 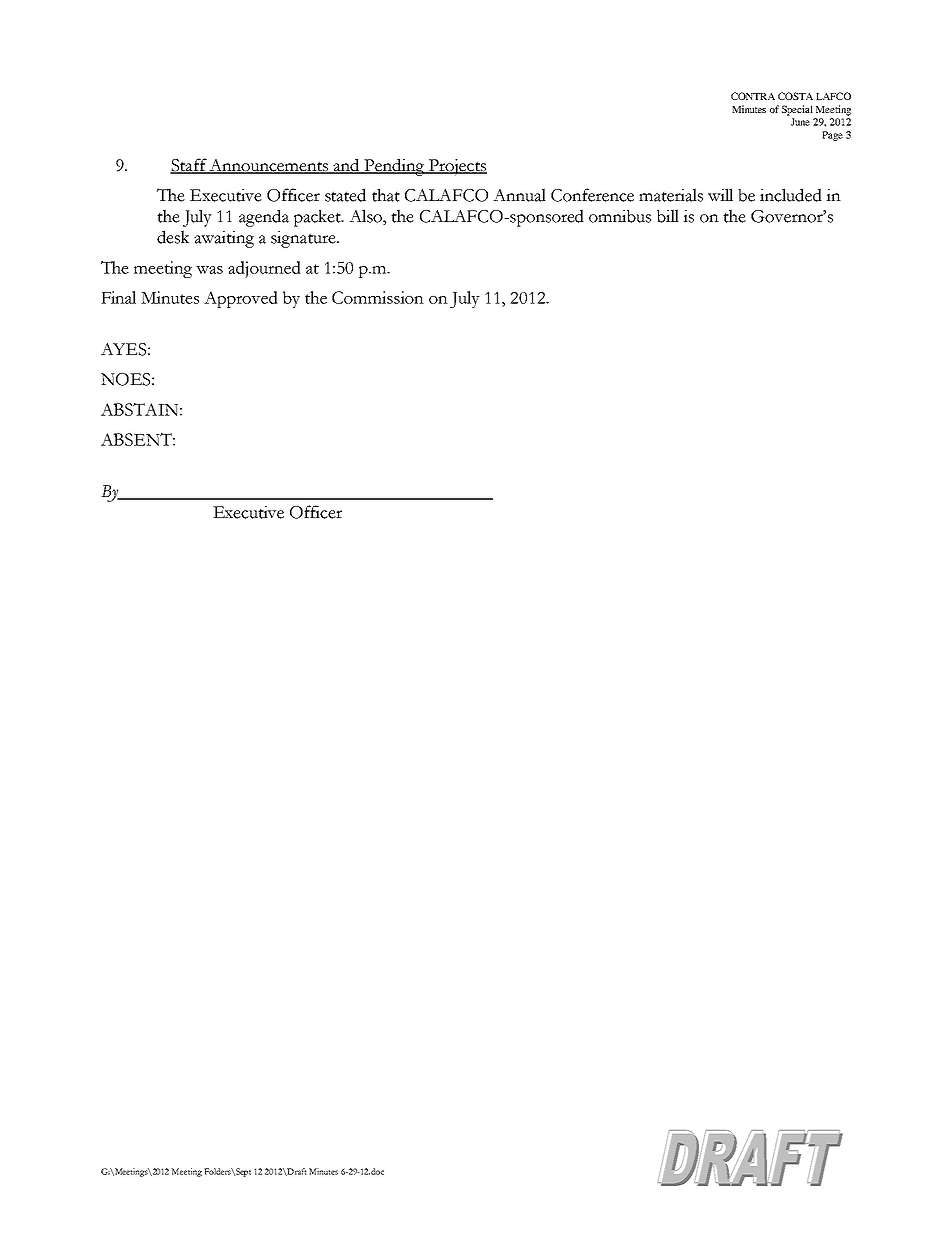 What do you see at coordinates (189, 166) in the page?
I see `Staff` at bounding box center [189, 166].
